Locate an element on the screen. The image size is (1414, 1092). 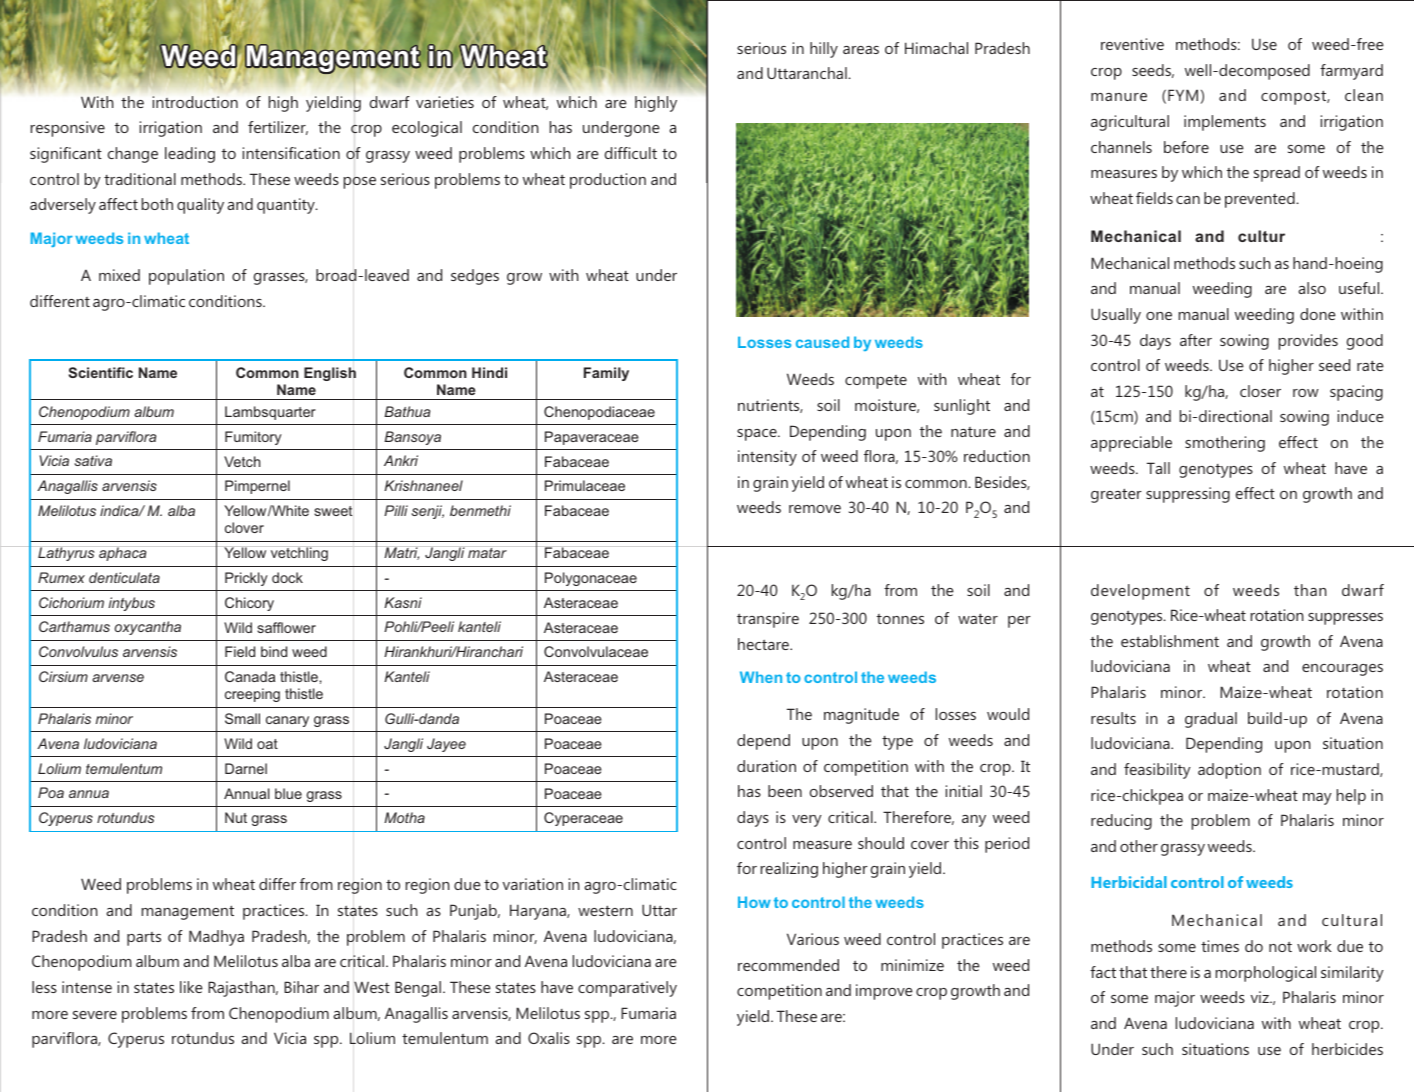
manure is located at coordinates (1119, 97).
